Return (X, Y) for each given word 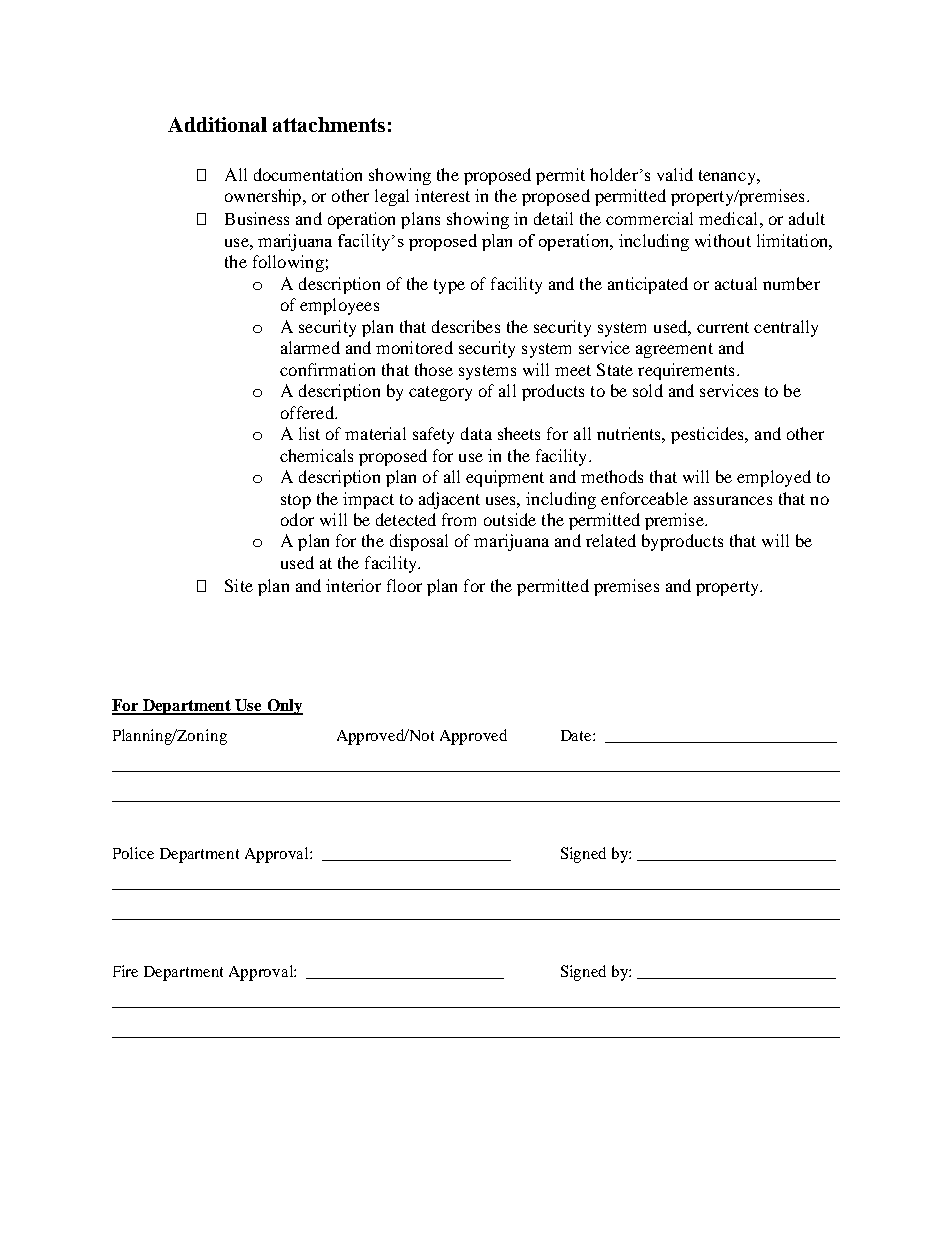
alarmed (310, 347)
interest (442, 195)
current (723, 327)
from (459, 519)
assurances (733, 500)
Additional (217, 124)
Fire (125, 971)
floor (404, 585)
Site (239, 585)
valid (675, 174)
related (611, 540)
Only (284, 707)
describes (466, 326)
